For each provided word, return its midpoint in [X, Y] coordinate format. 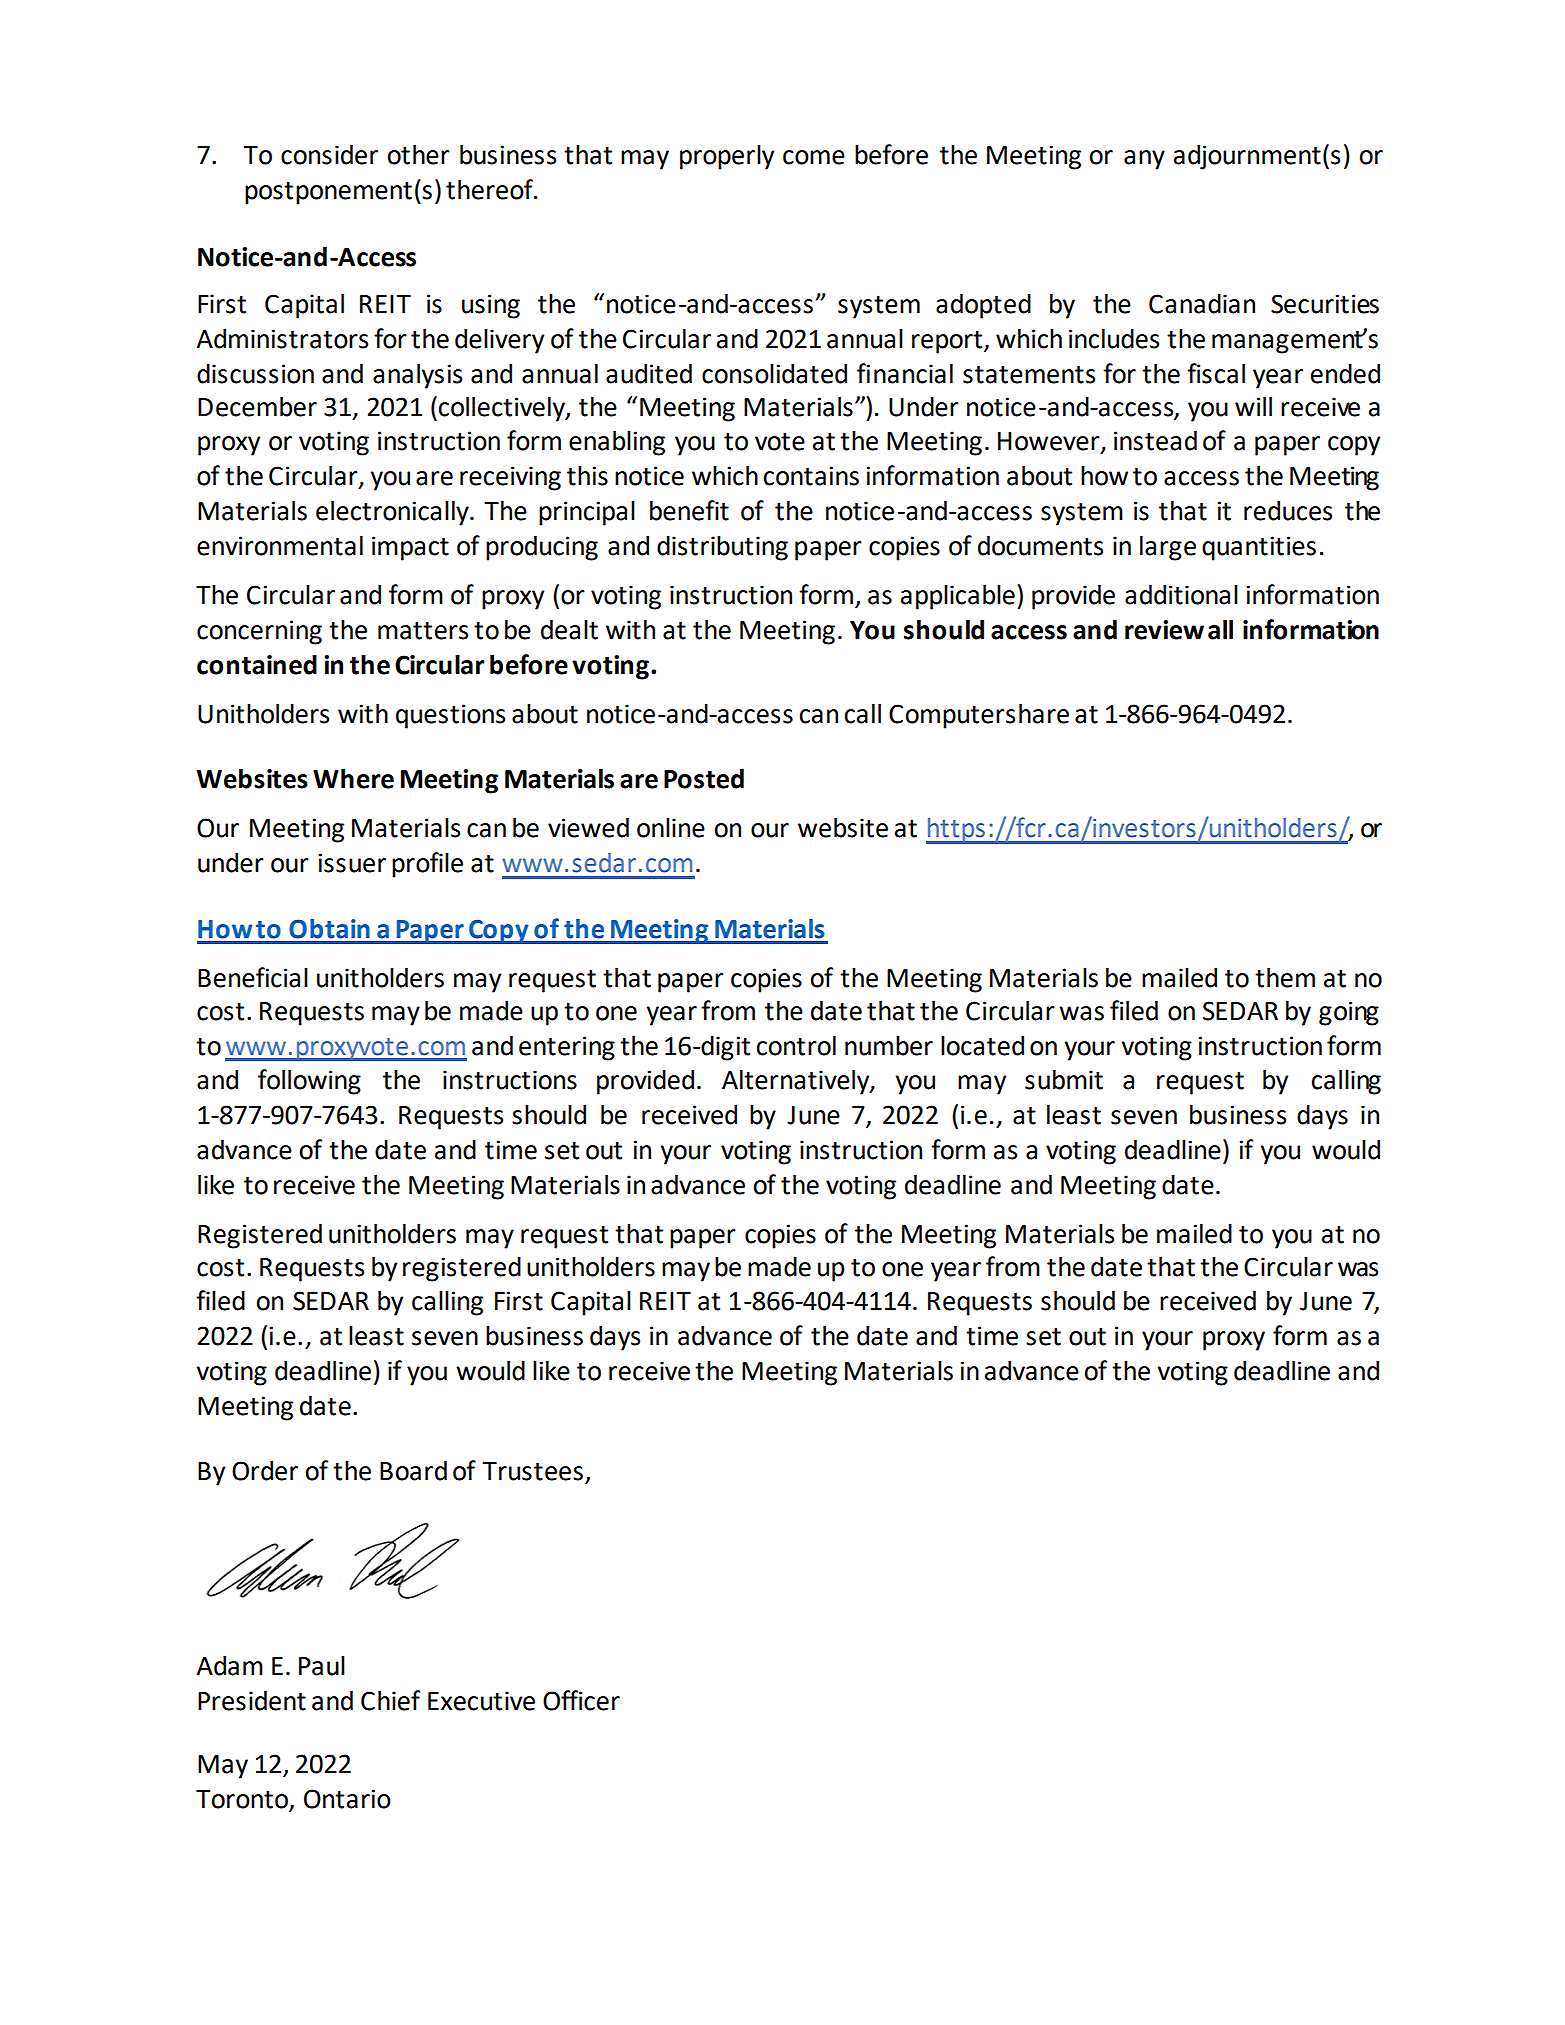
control [796, 1045]
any [1144, 160]
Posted [704, 778]
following [309, 1082]
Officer [581, 1700]
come [814, 157]
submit [1064, 1079]
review [1164, 630]
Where [353, 778]
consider [329, 154]
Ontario [347, 1799]
